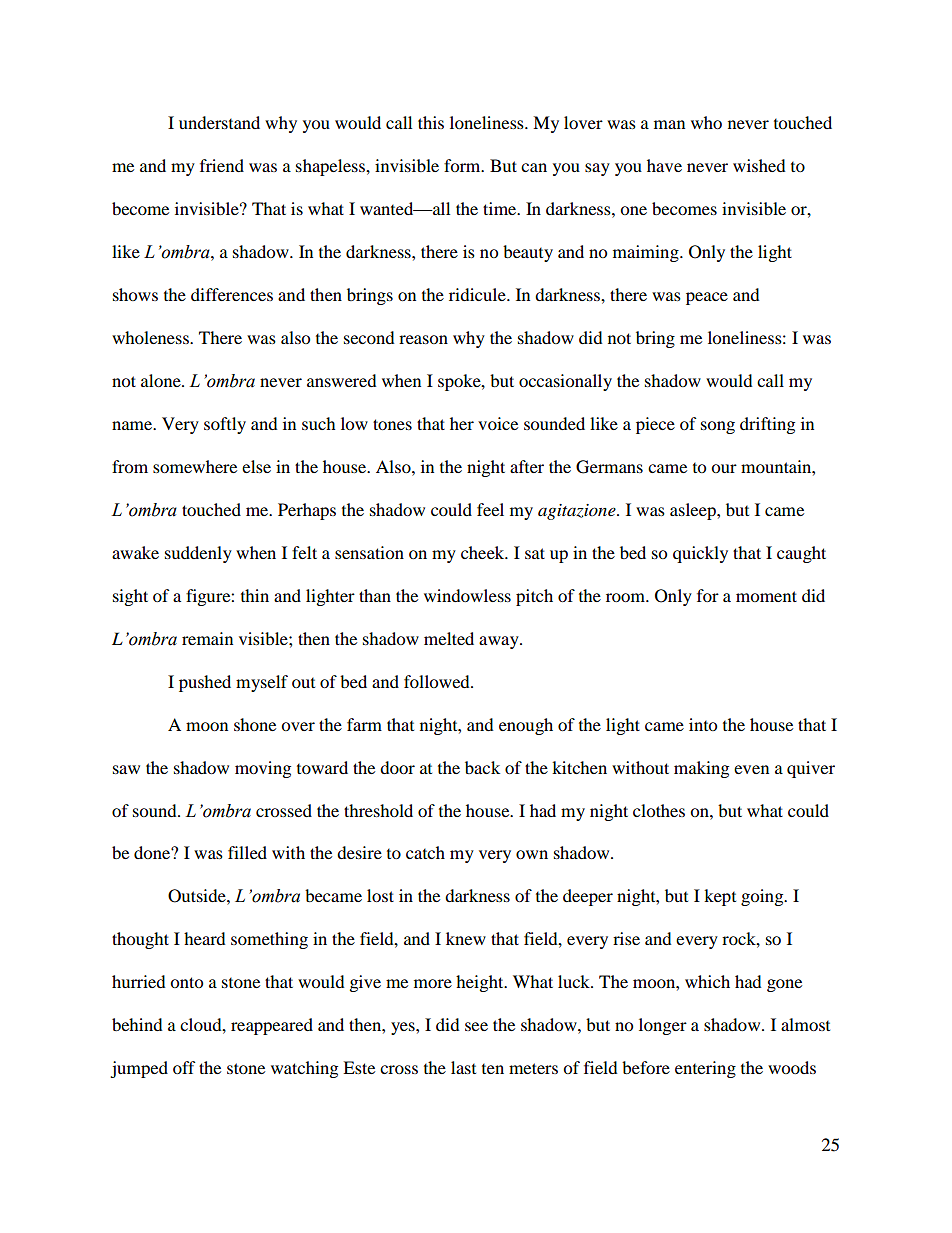 This screenshot has height=1233, width=952. Describe the element at coordinates (463, 165) in the screenshot. I see `form` at that location.
